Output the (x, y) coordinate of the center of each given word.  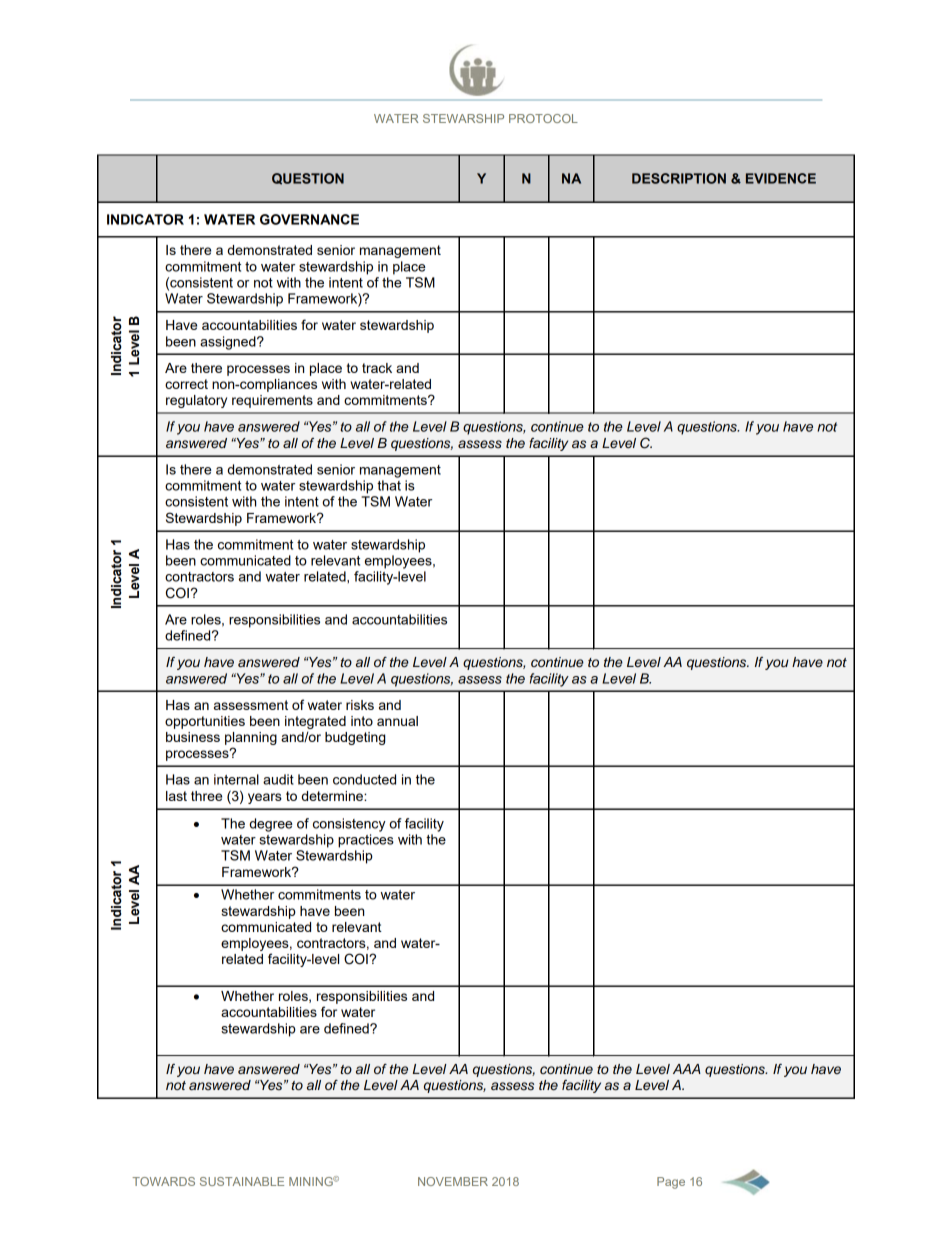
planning (251, 738)
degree (271, 825)
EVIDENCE (781, 178)
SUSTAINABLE (242, 1181)
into (362, 721)
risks (360, 705)
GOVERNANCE (309, 219)
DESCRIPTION (679, 178)
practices (366, 841)
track (377, 368)
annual (397, 721)
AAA (687, 1069)
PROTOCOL (543, 118)
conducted (364, 779)
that (389, 485)
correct (186, 384)
